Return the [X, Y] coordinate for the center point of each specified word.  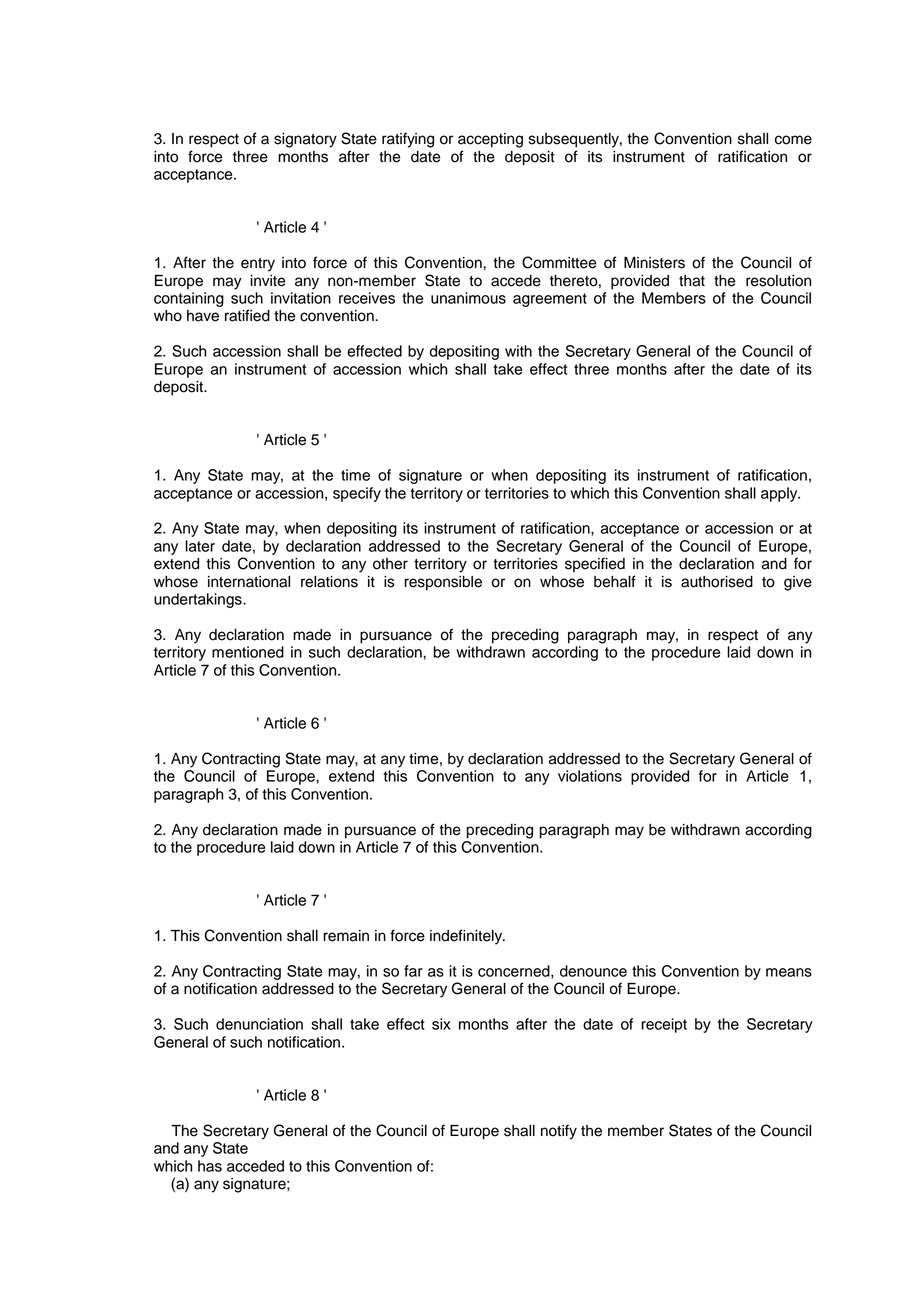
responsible [443, 583]
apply [780, 494]
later [200, 546]
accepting [490, 140]
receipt [664, 1025]
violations [590, 776]
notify [559, 1132]
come [793, 140]
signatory [305, 140]
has [210, 1166]
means [789, 972]
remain [346, 936]
